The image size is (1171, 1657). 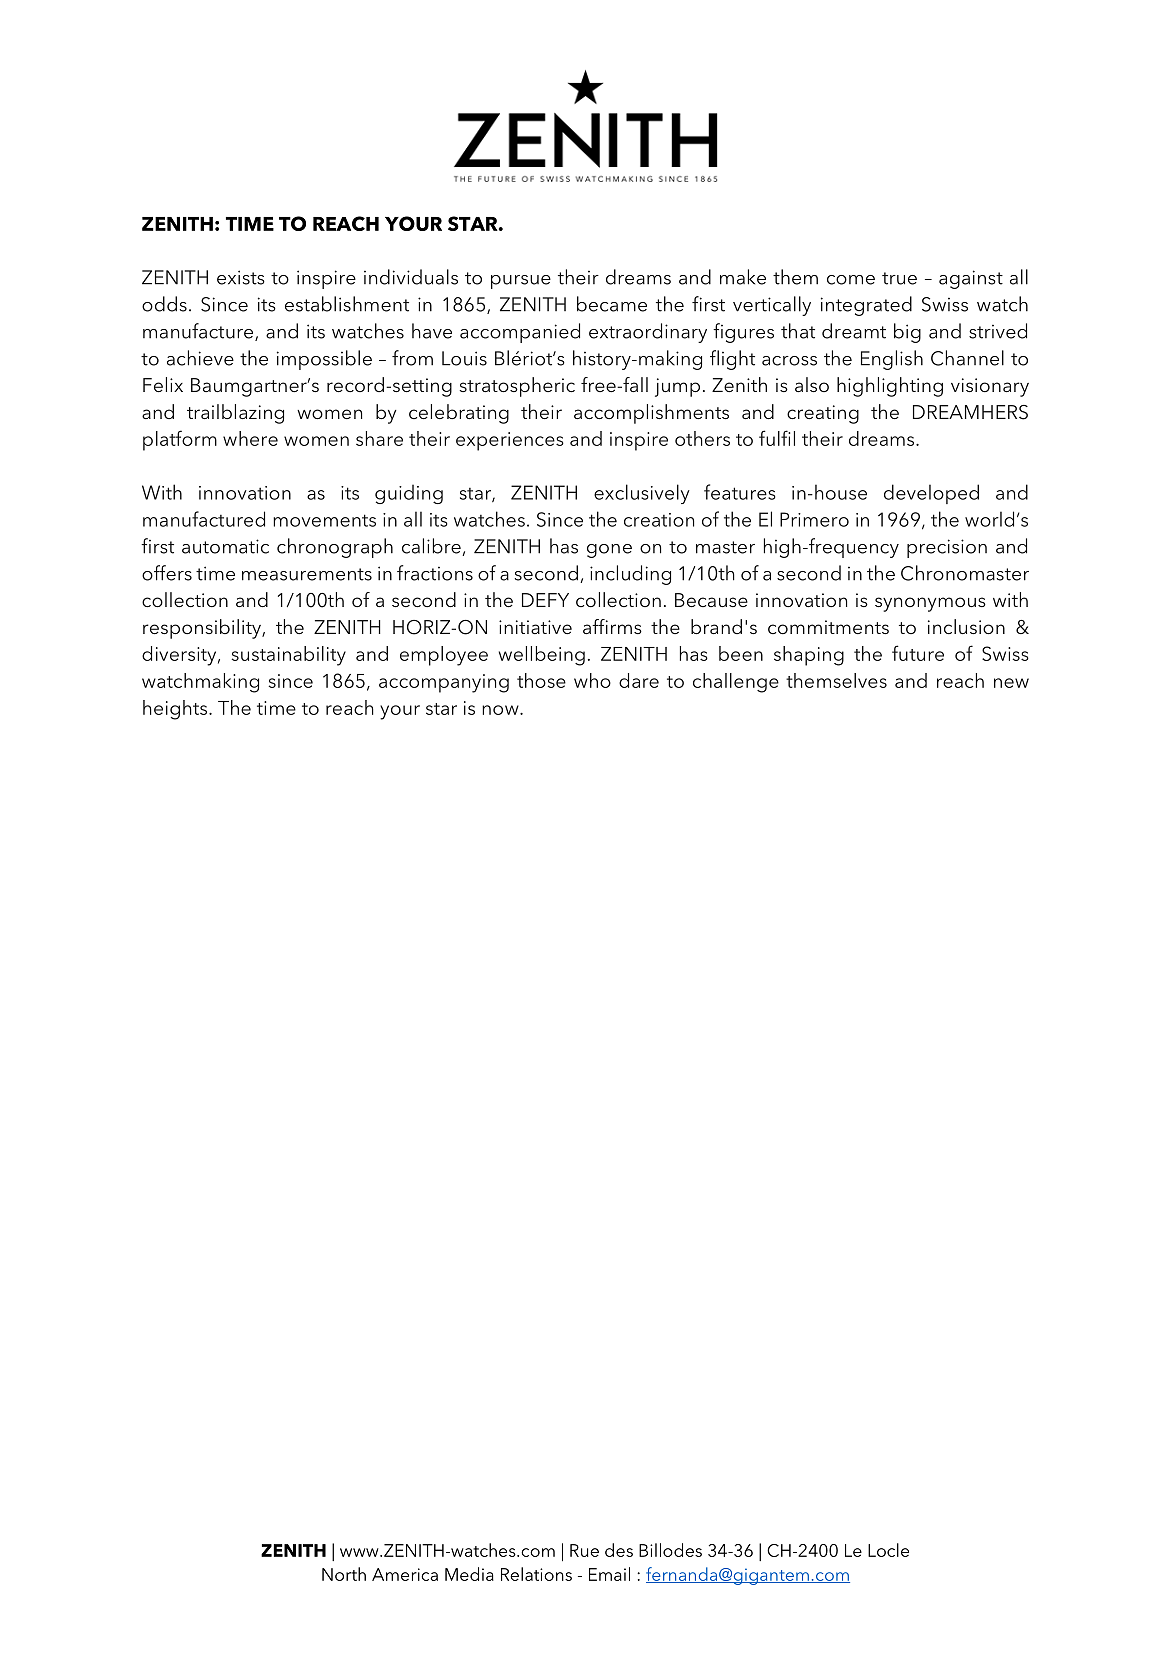 What do you see at coordinates (175, 710) in the screenshot?
I see `heights` at bounding box center [175, 710].
